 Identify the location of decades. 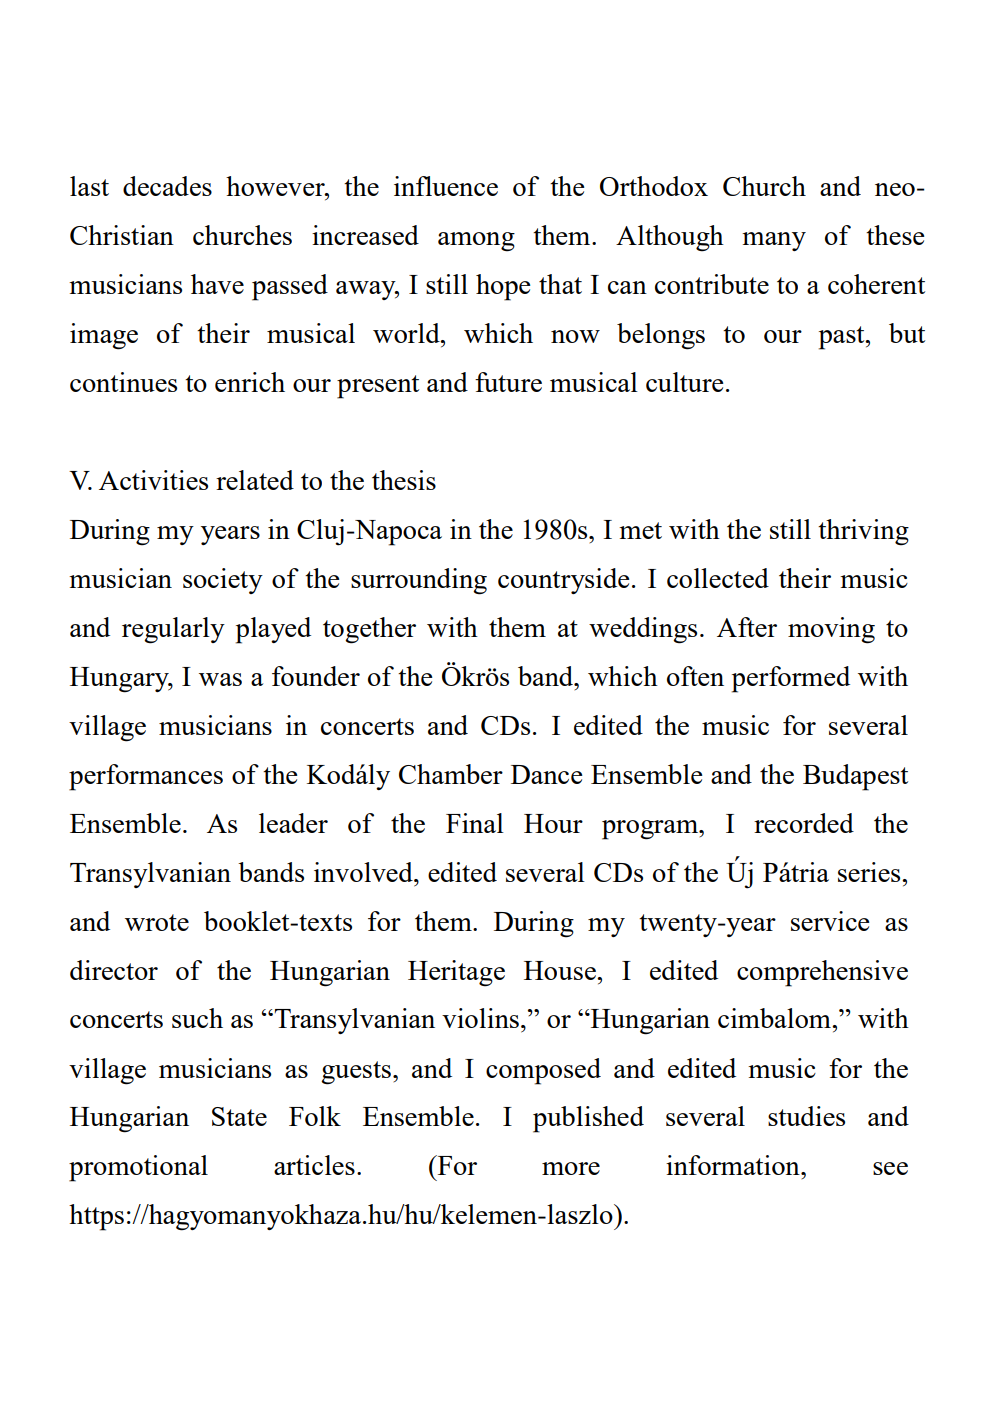
(167, 186).
